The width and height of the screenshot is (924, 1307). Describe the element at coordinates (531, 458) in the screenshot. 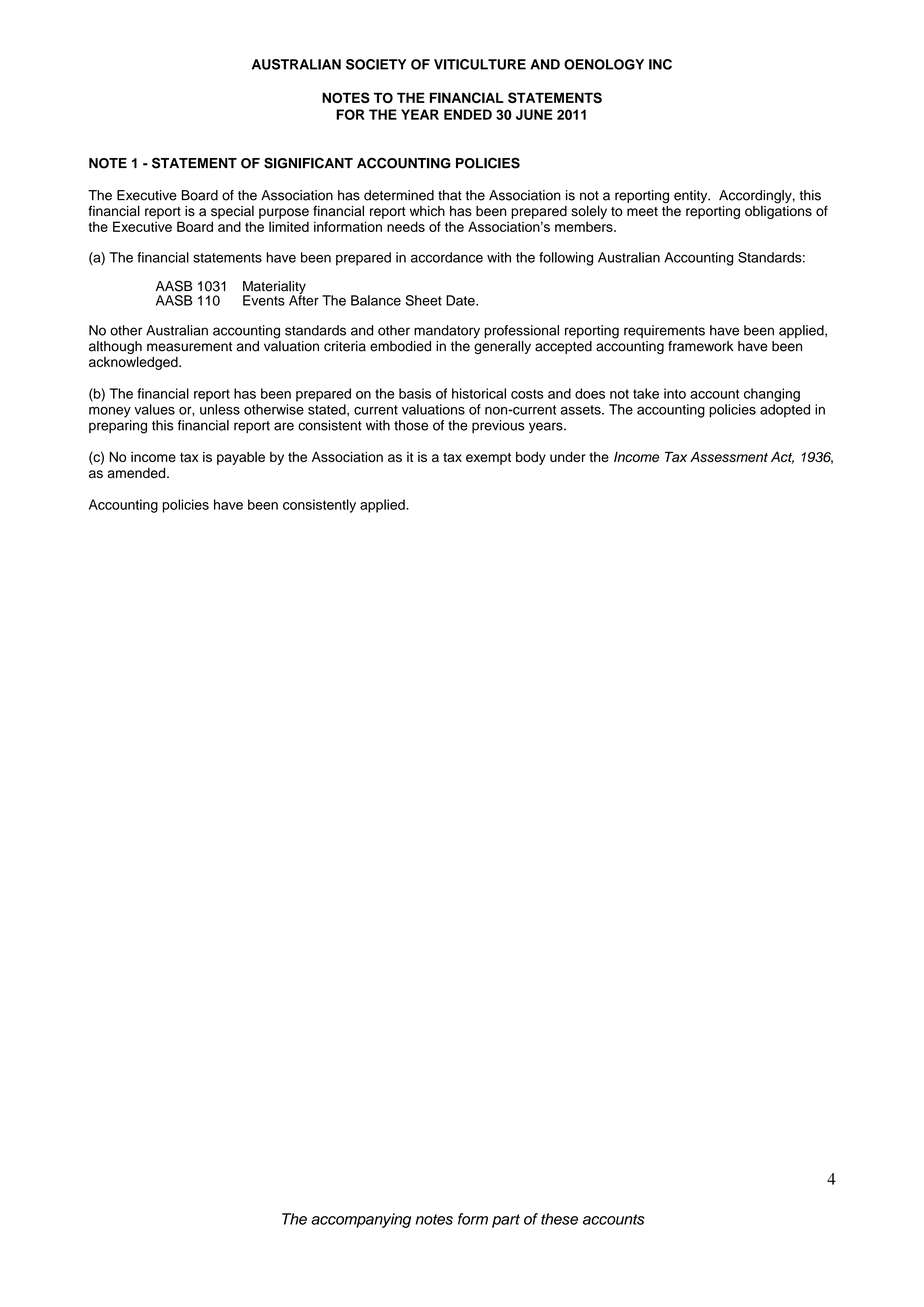

I see `body` at that location.
